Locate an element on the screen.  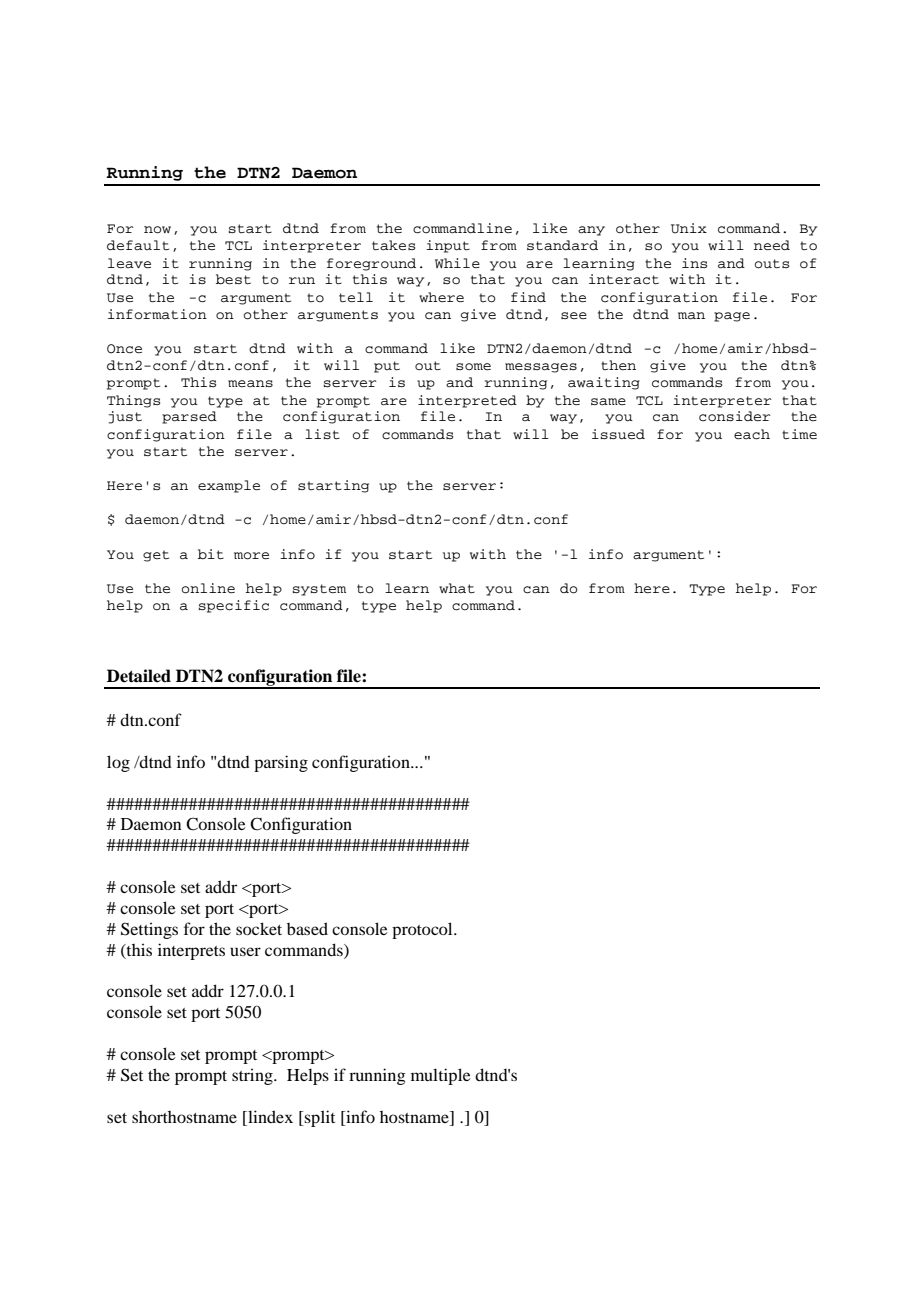
string is located at coordinates (253, 1076).
